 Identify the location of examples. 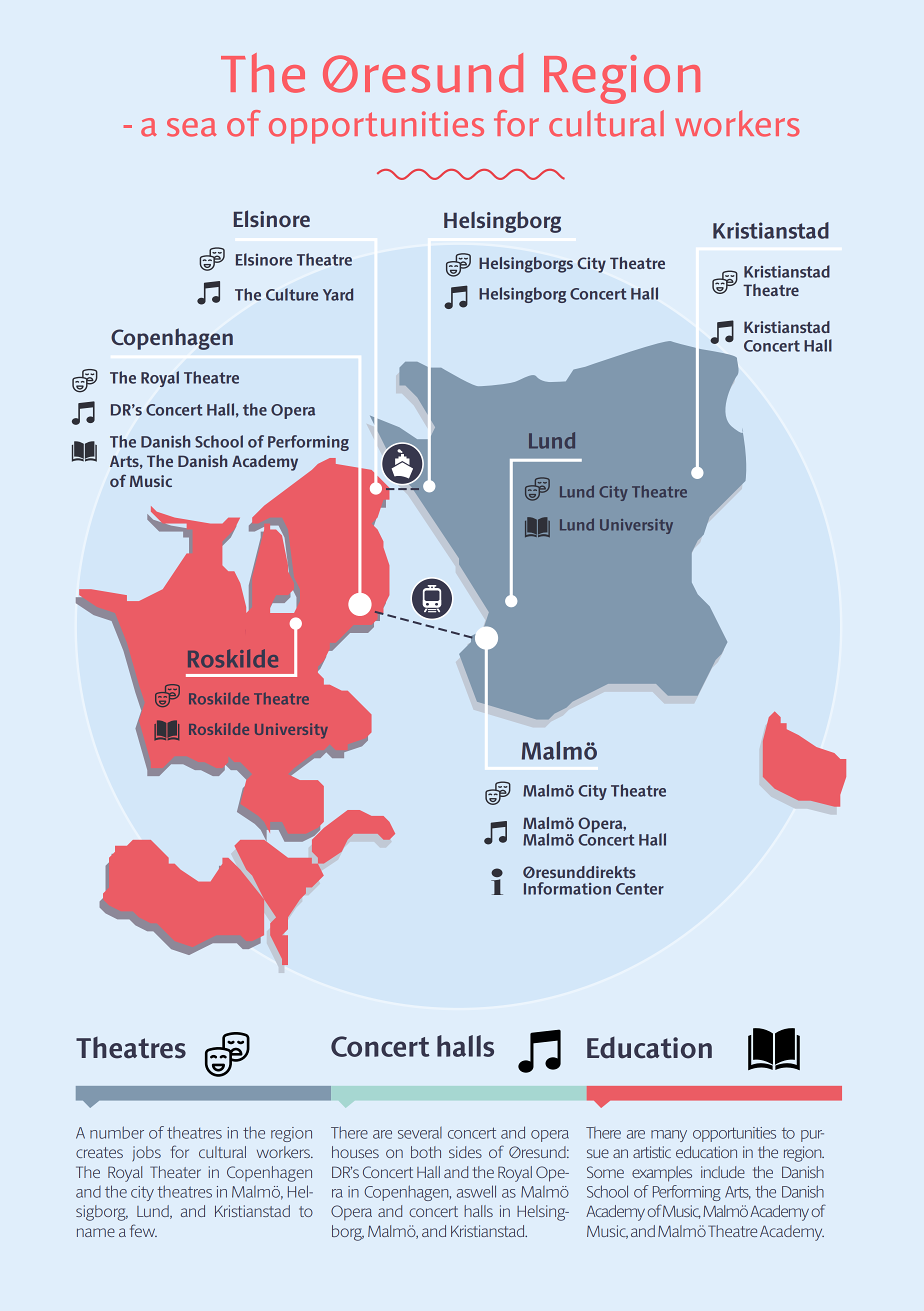
(662, 1174).
